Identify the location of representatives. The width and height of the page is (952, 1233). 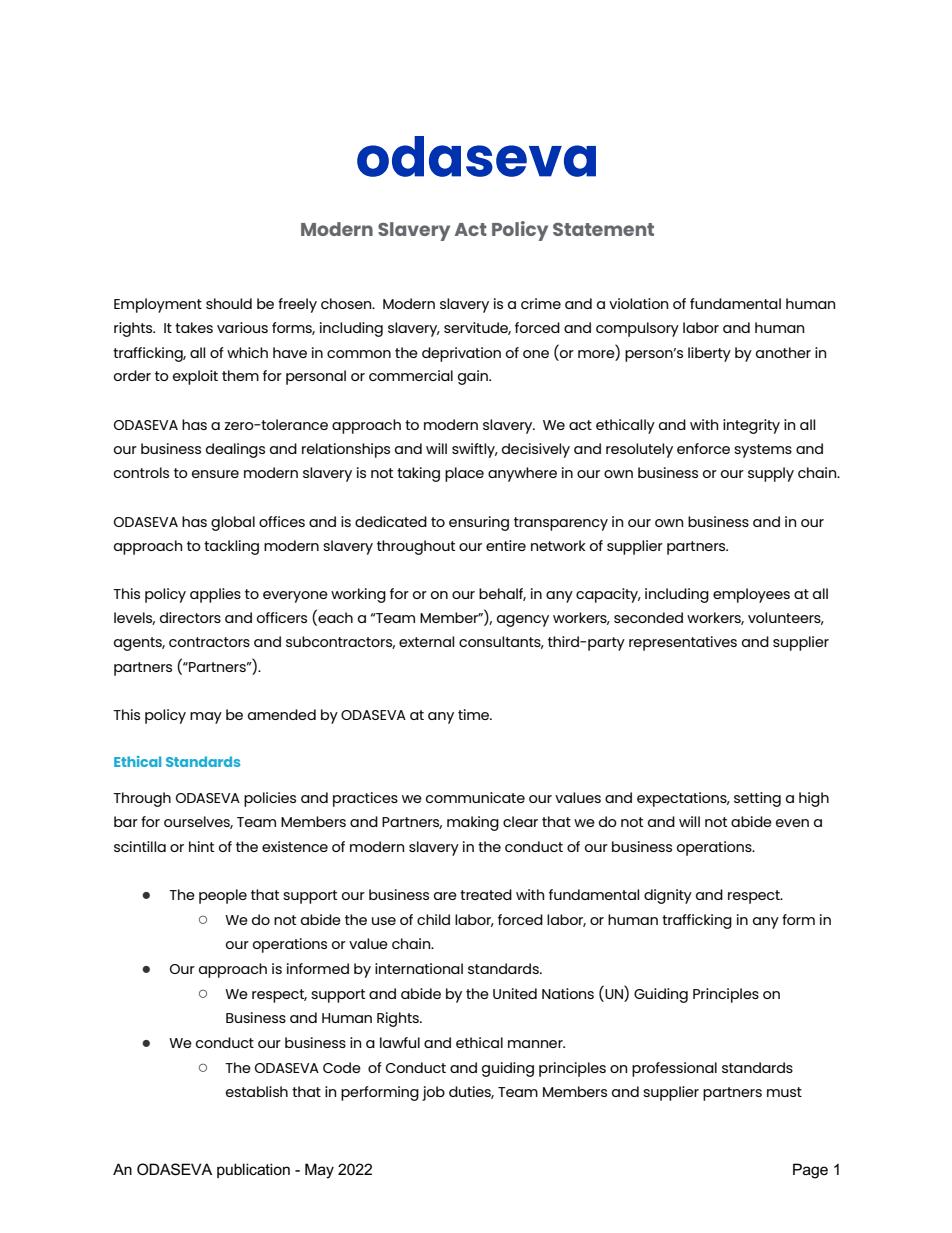
(683, 643).
